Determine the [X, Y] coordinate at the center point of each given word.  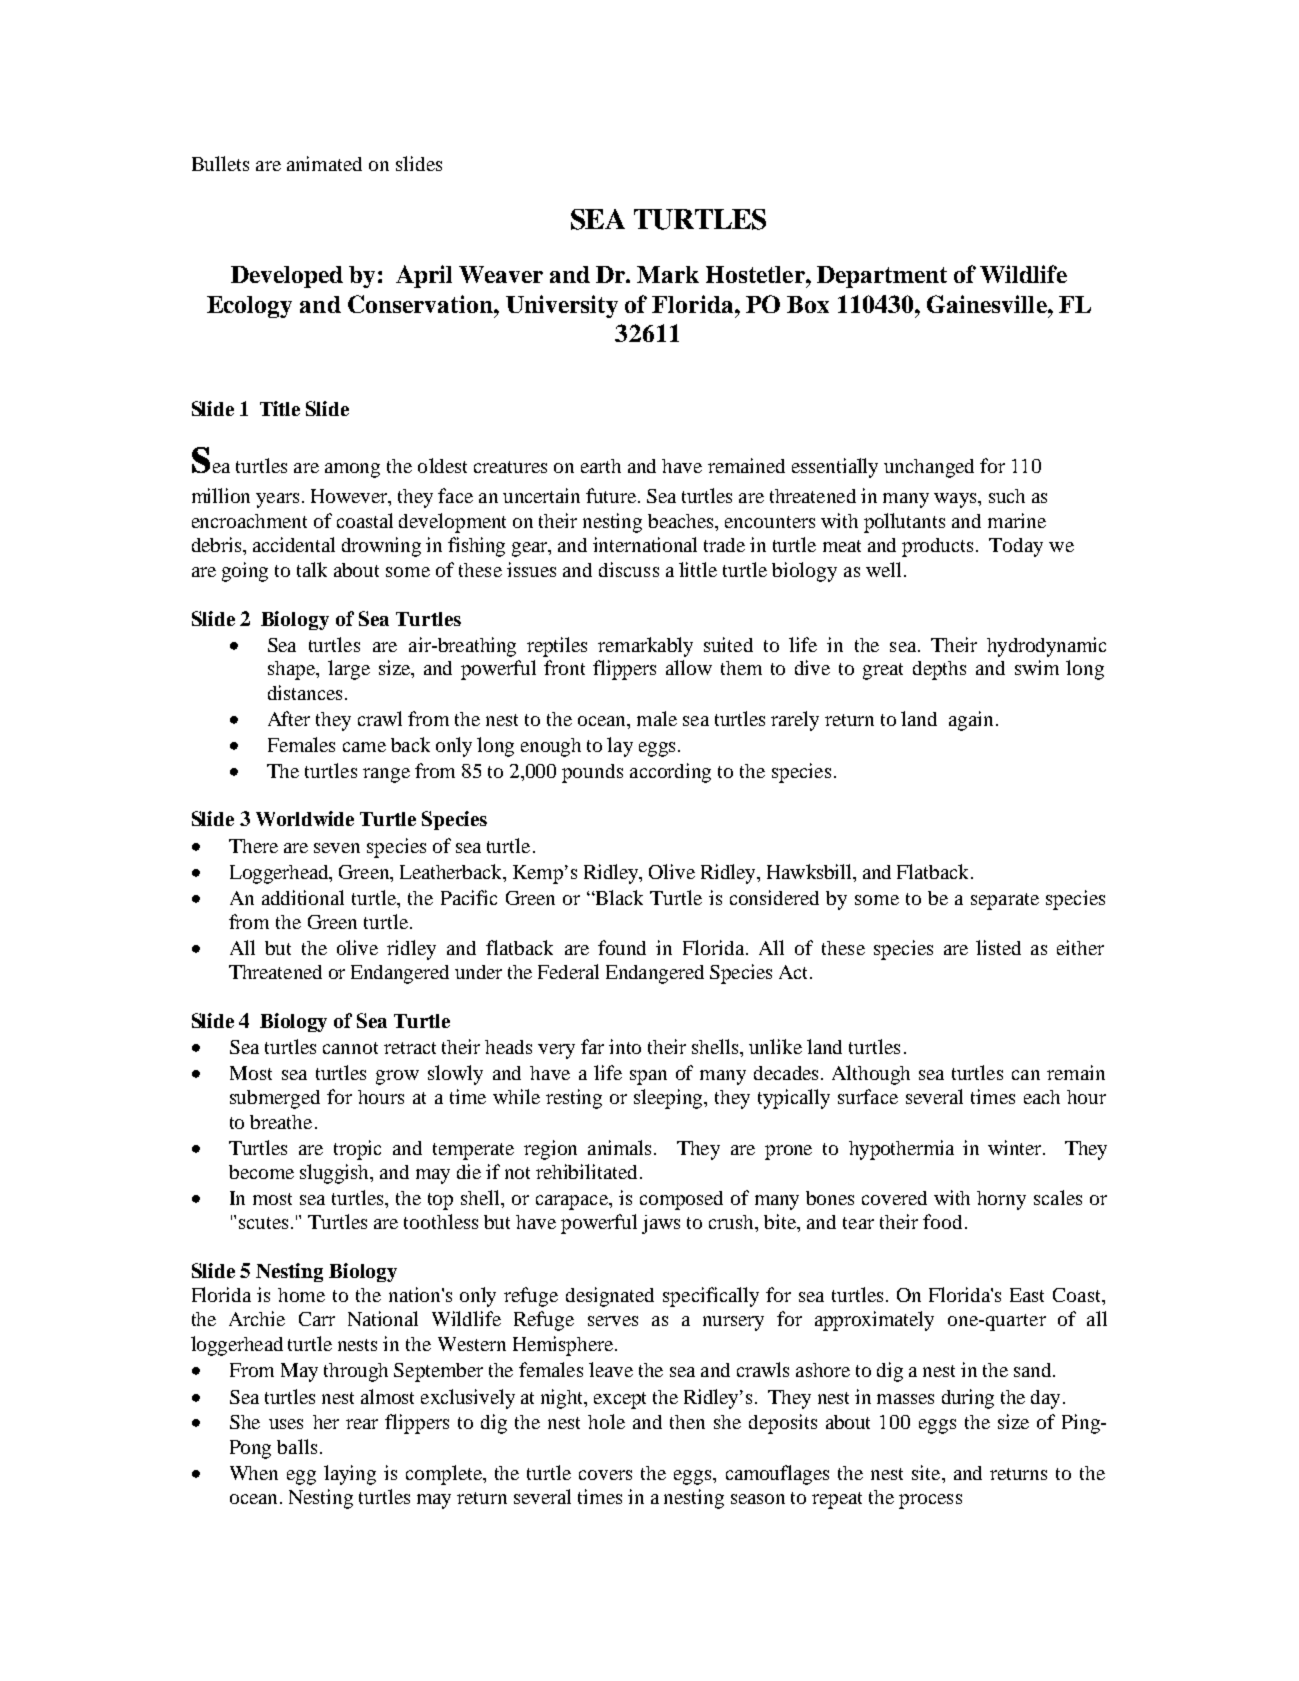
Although [871, 1075]
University [562, 306]
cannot [350, 1048]
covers [605, 1475]
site [927, 1472]
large [349, 670]
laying [350, 1475]
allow [689, 667]
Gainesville [988, 304]
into [625, 1046]
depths [939, 670]
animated [324, 163]
